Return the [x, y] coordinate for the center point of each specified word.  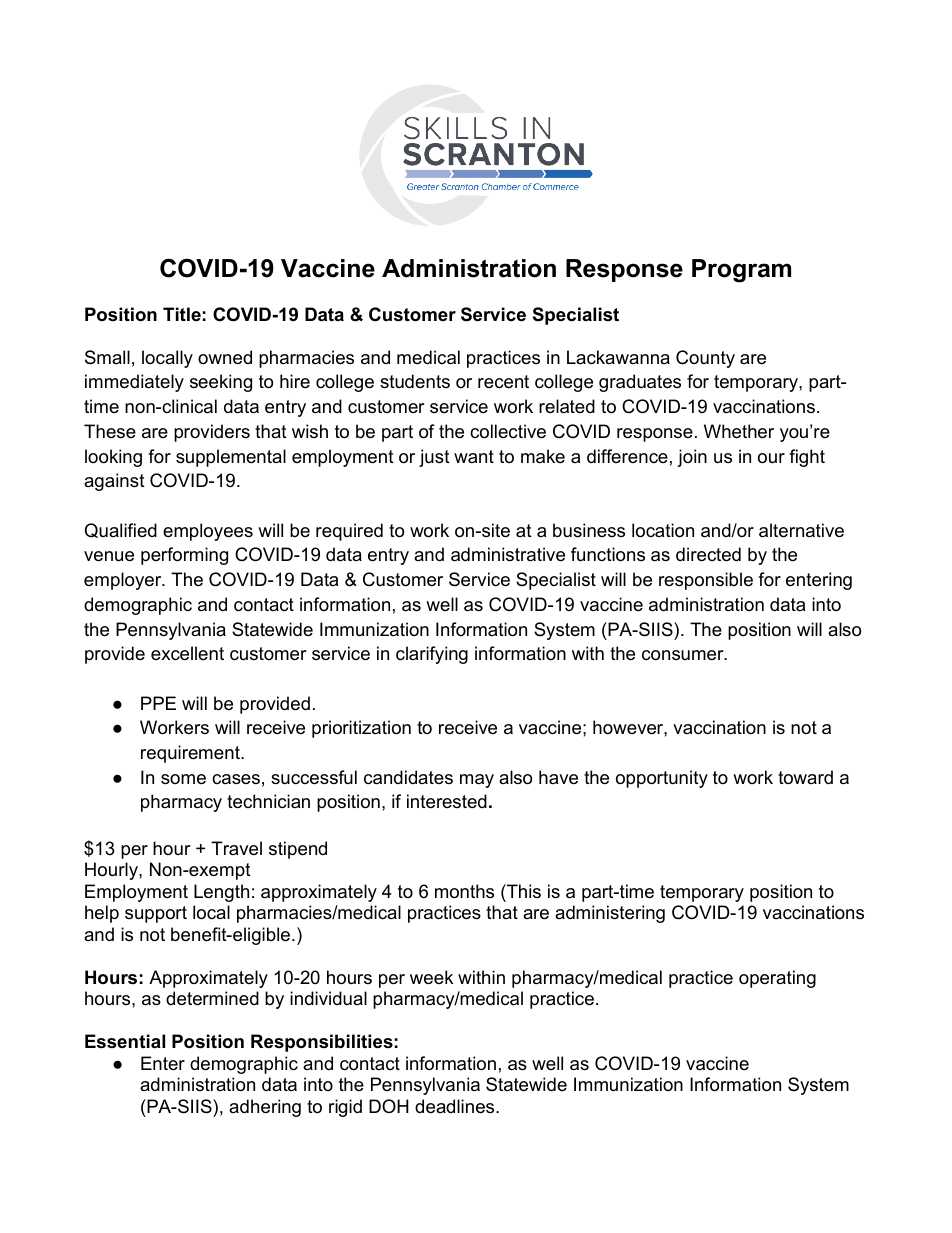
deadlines [456, 1106]
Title [182, 314]
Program [741, 271]
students [415, 381]
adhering [265, 1108]
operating [777, 979]
